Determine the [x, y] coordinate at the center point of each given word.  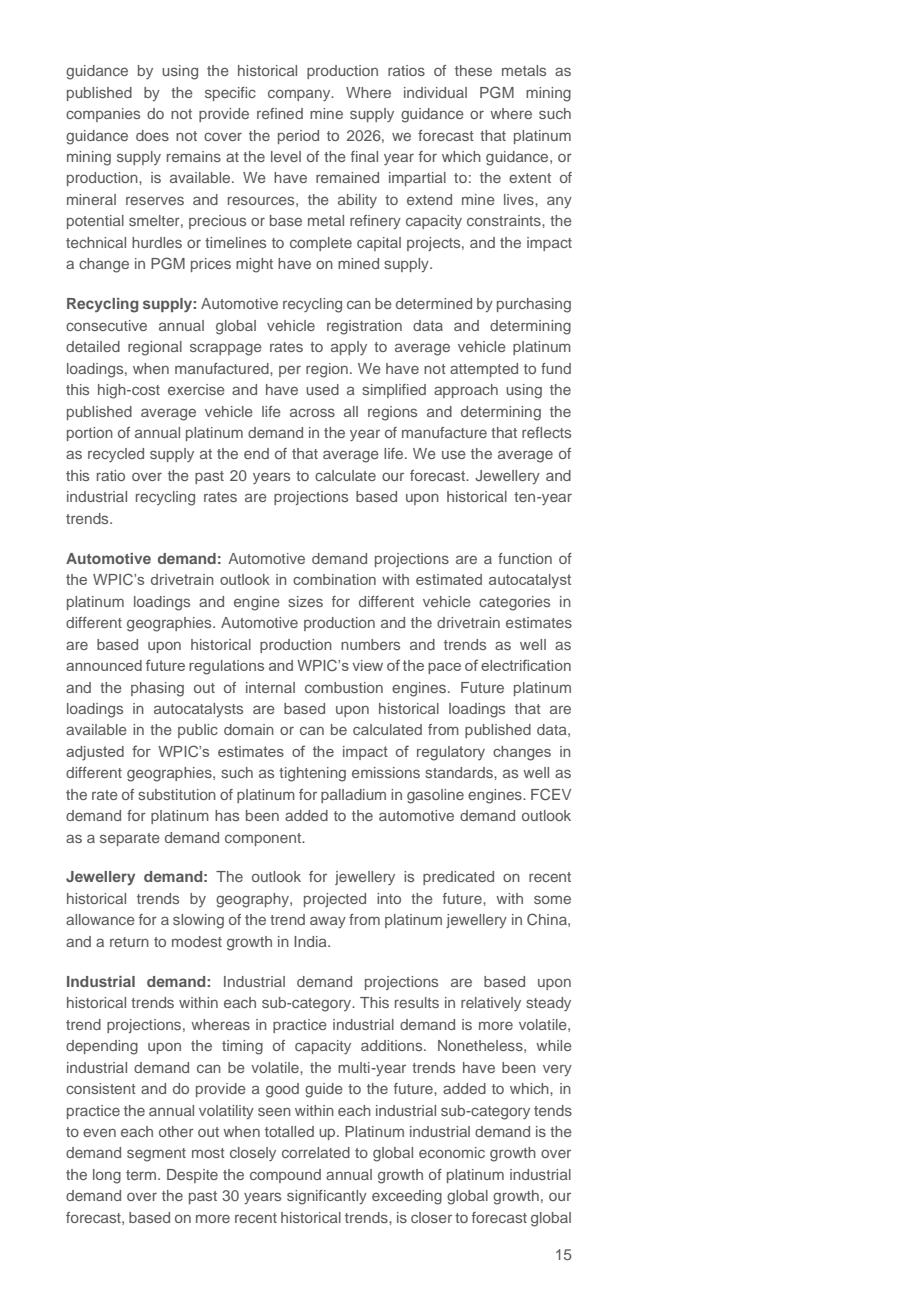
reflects [546, 432]
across [312, 412]
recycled [116, 455]
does [152, 135]
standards [460, 772]
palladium [353, 796]
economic [452, 1152]
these [473, 70]
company [300, 95]
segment [156, 1155]
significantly [327, 1197]
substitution [177, 794]
